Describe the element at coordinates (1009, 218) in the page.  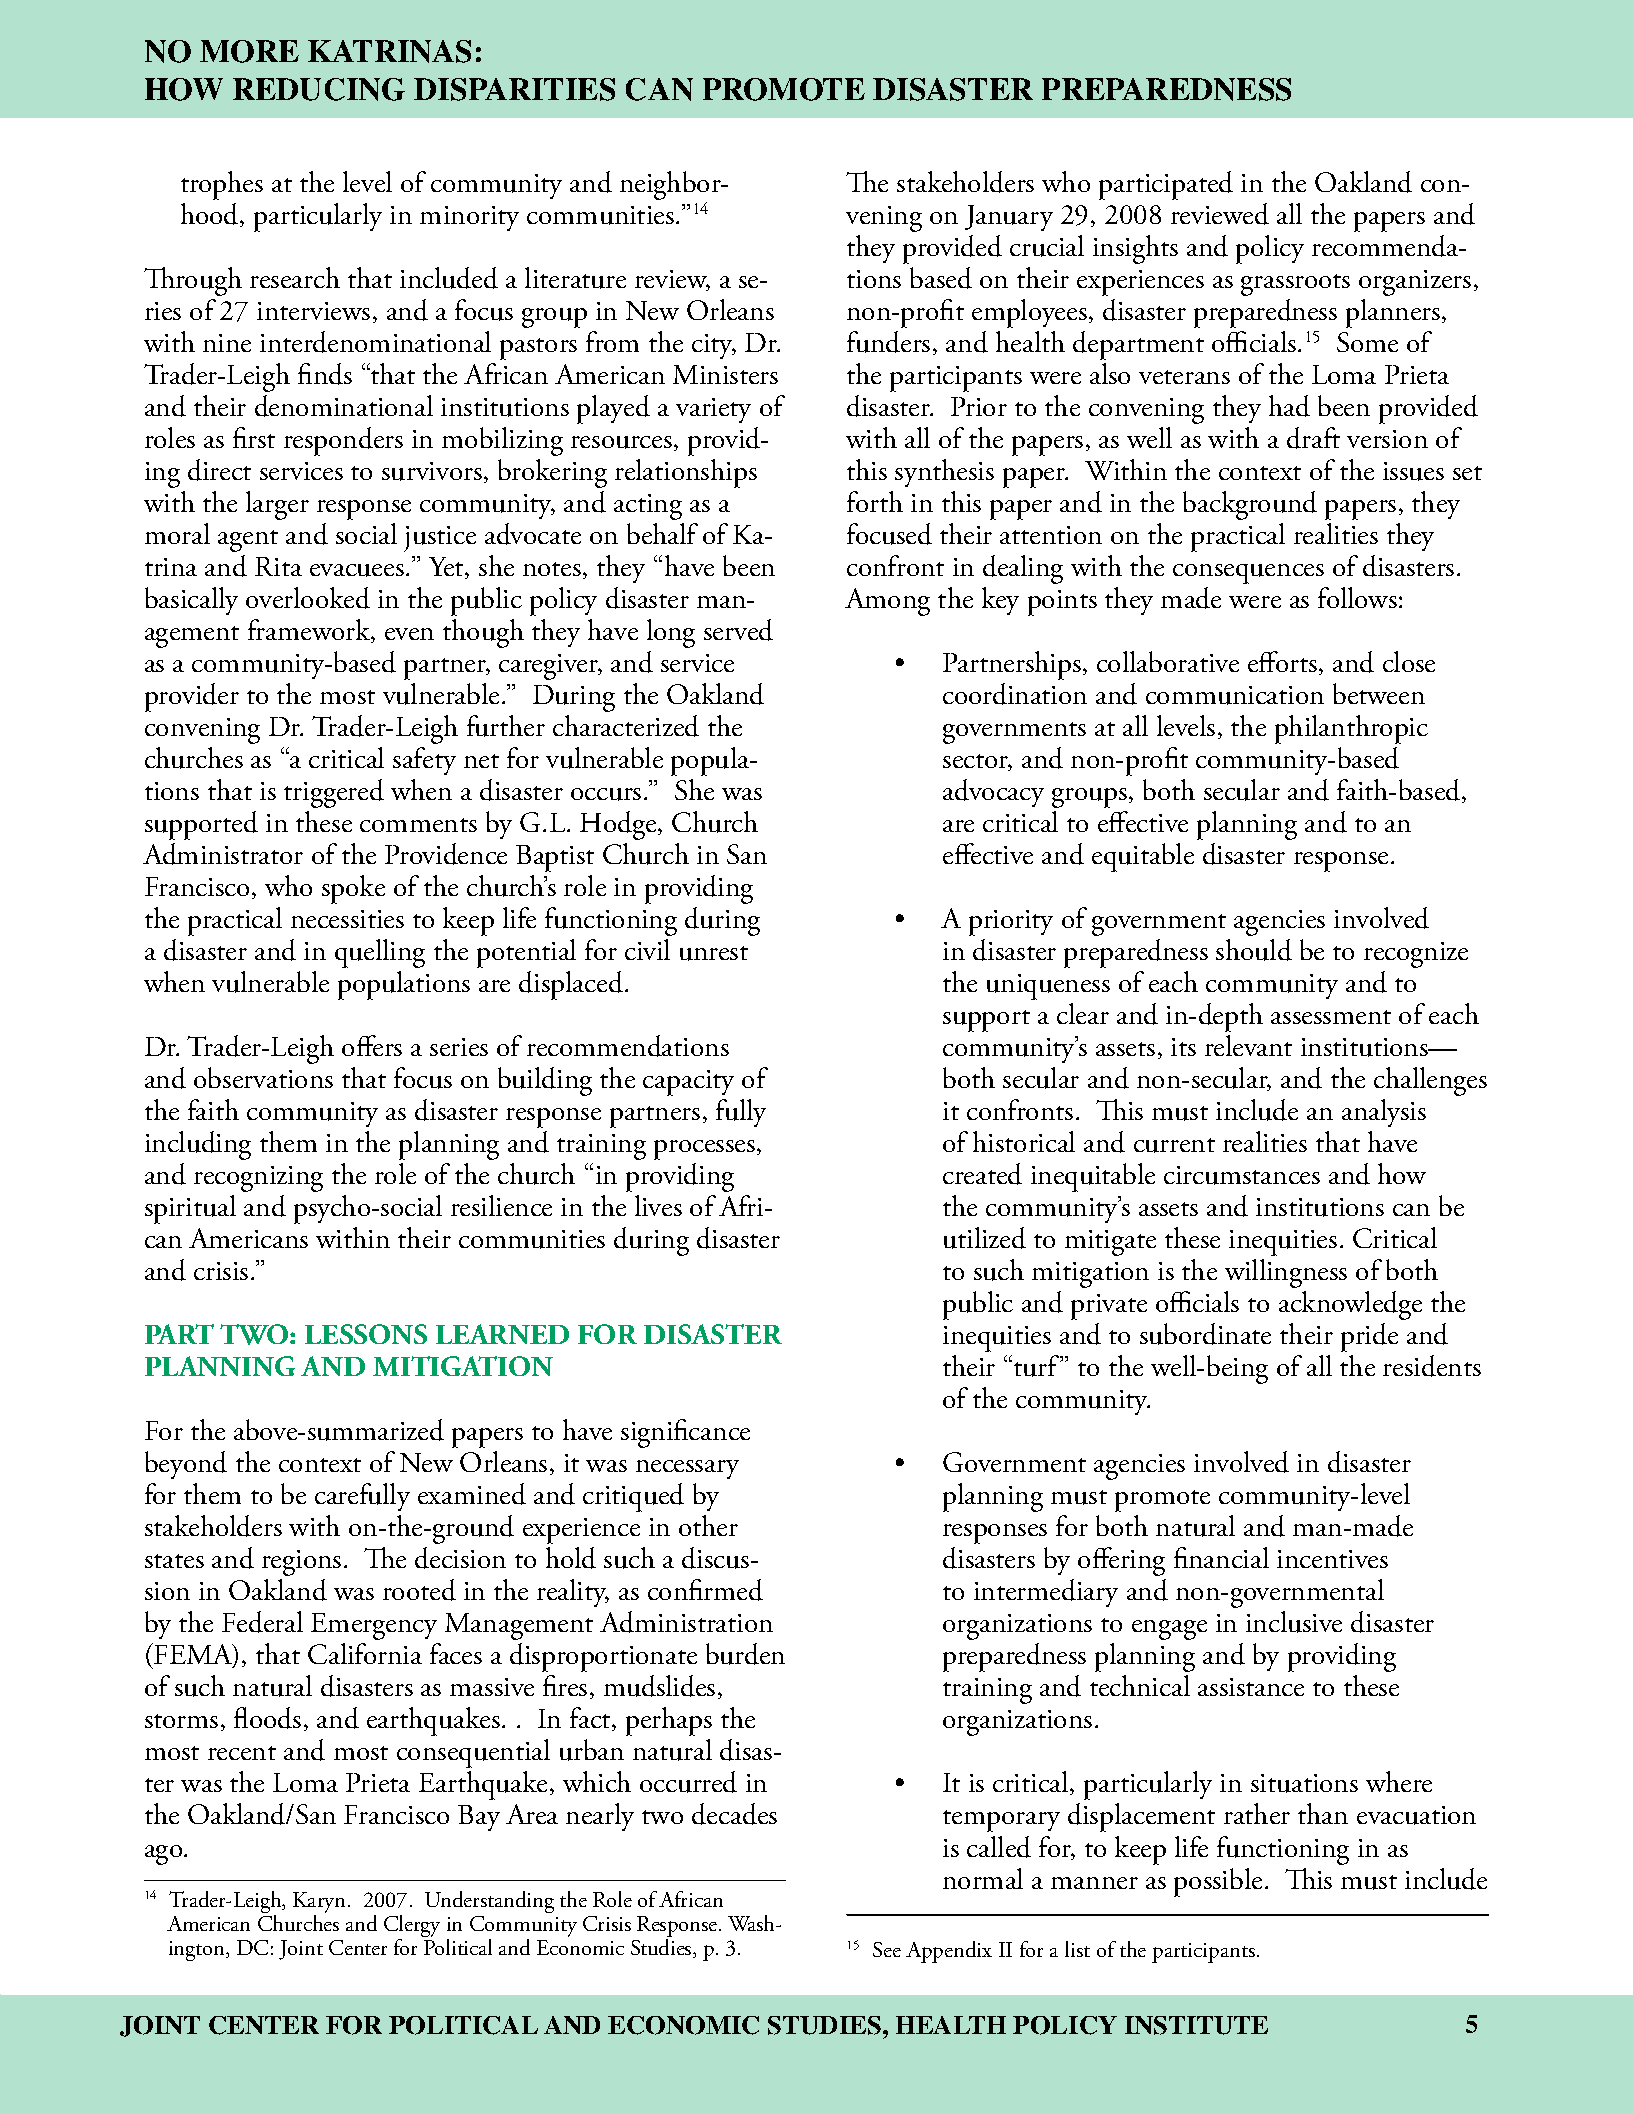
I see `January` at that location.
